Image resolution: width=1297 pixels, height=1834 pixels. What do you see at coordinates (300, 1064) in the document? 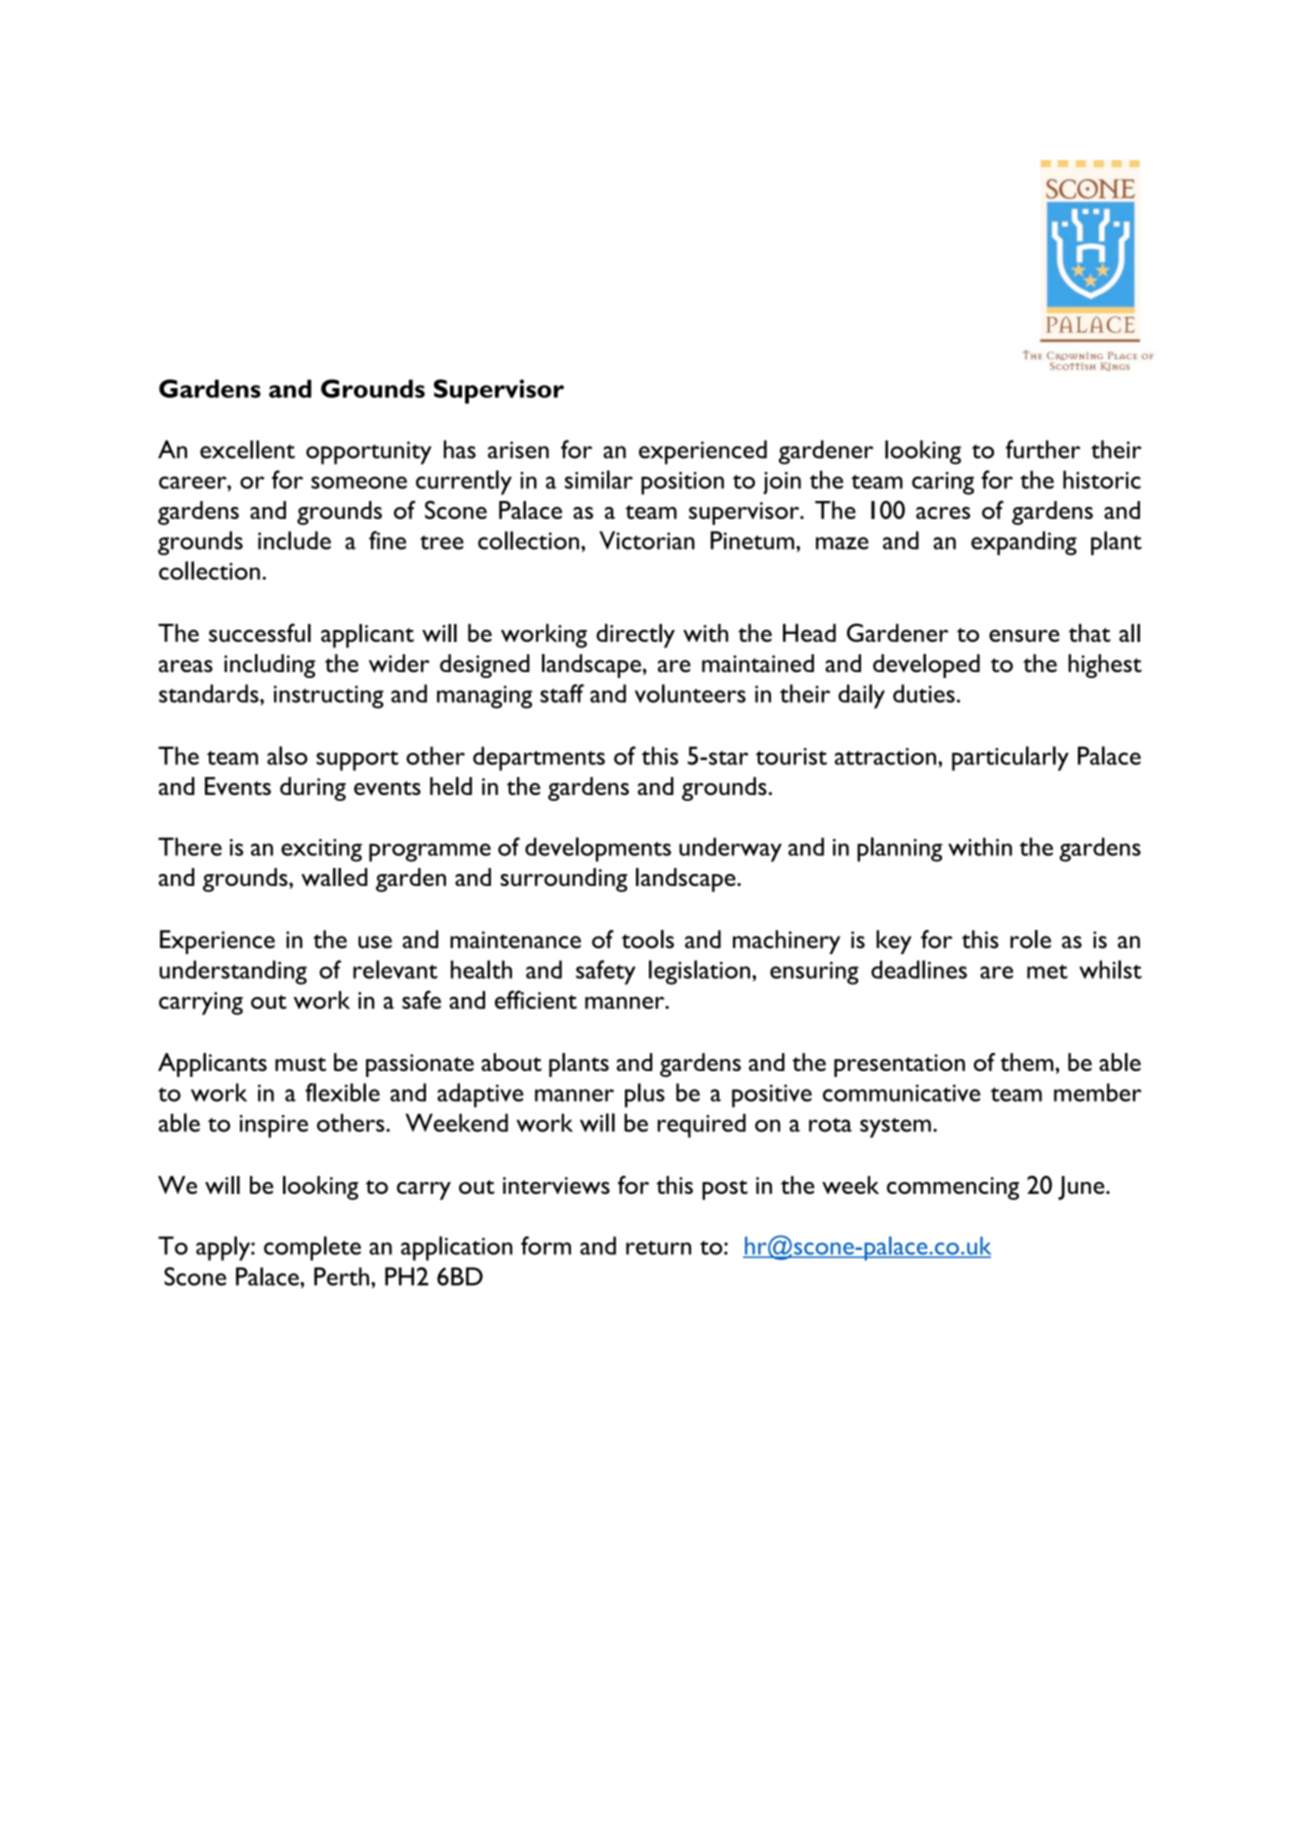
I see `must` at bounding box center [300, 1064].
